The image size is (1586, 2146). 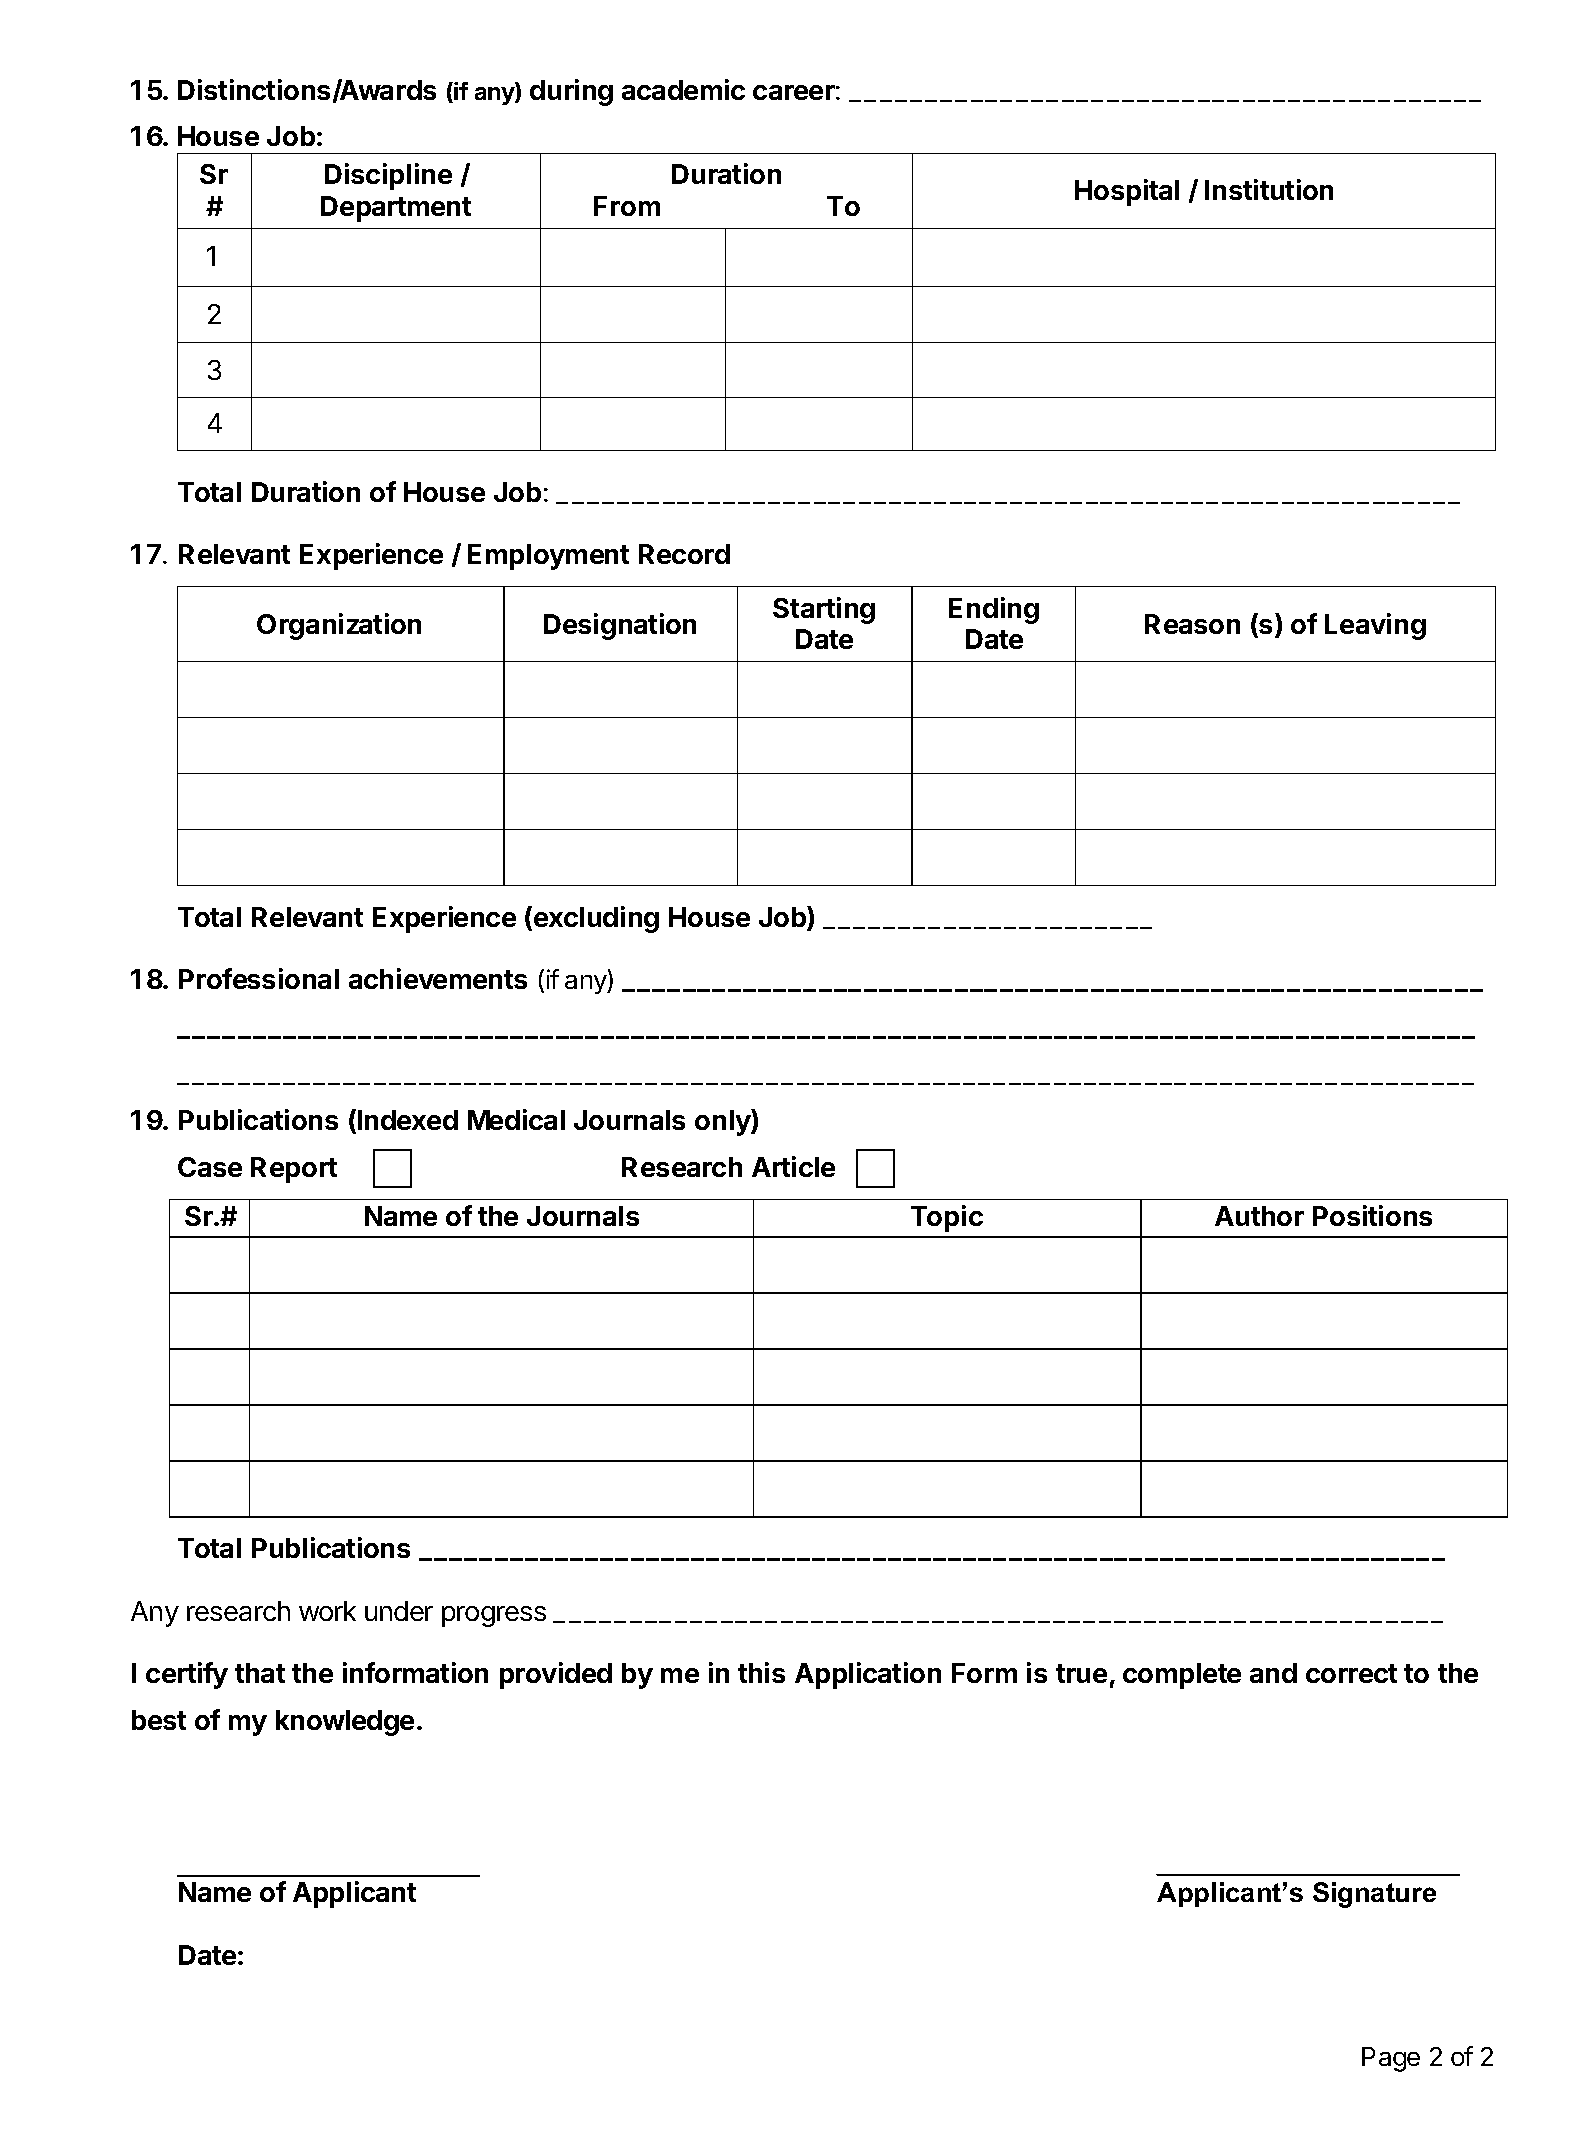 I want to click on and, so click(x=1273, y=1673).
